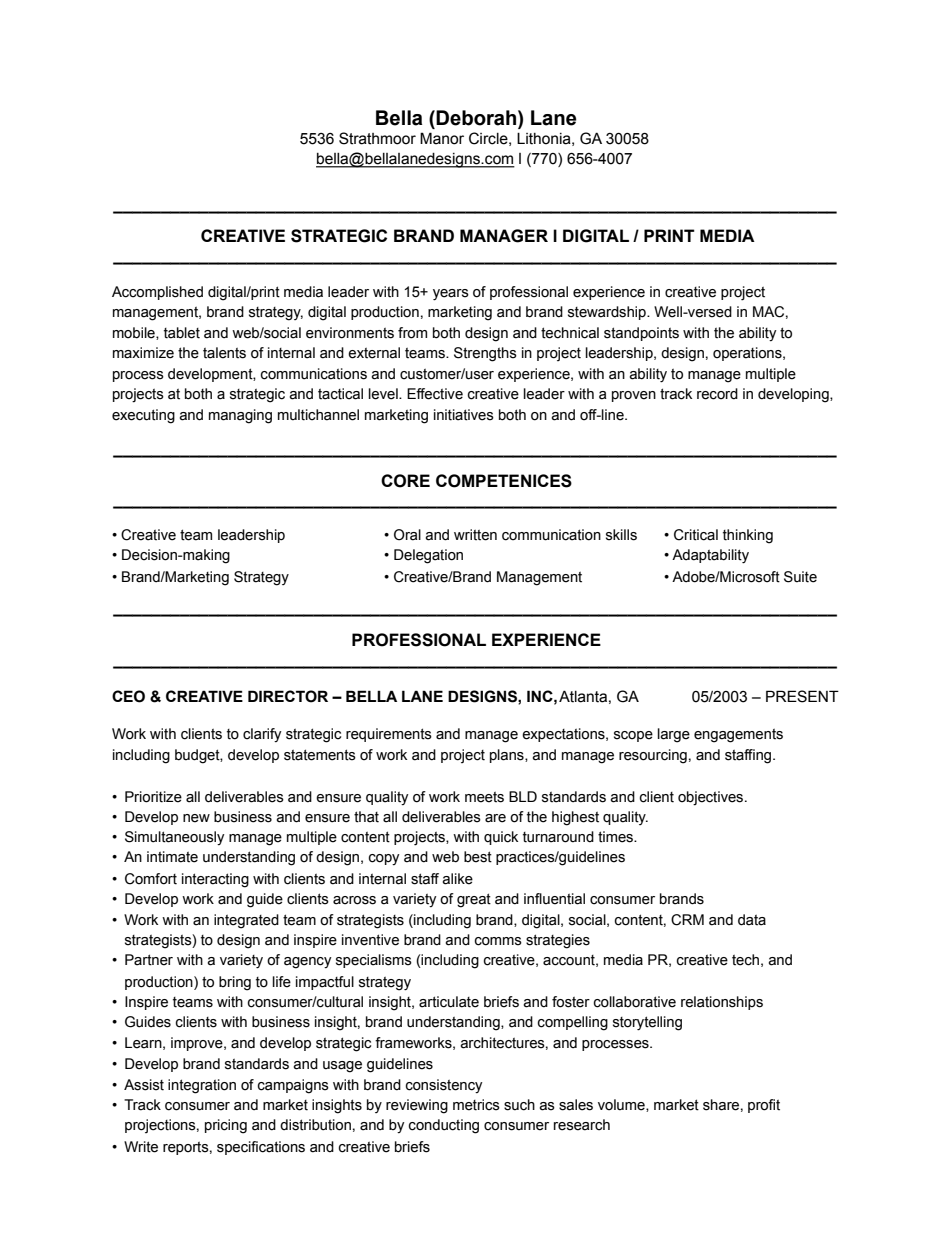 The height and width of the screenshot is (1233, 952). What do you see at coordinates (717, 394) in the screenshot?
I see `record` at bounding box center [717, 394].
